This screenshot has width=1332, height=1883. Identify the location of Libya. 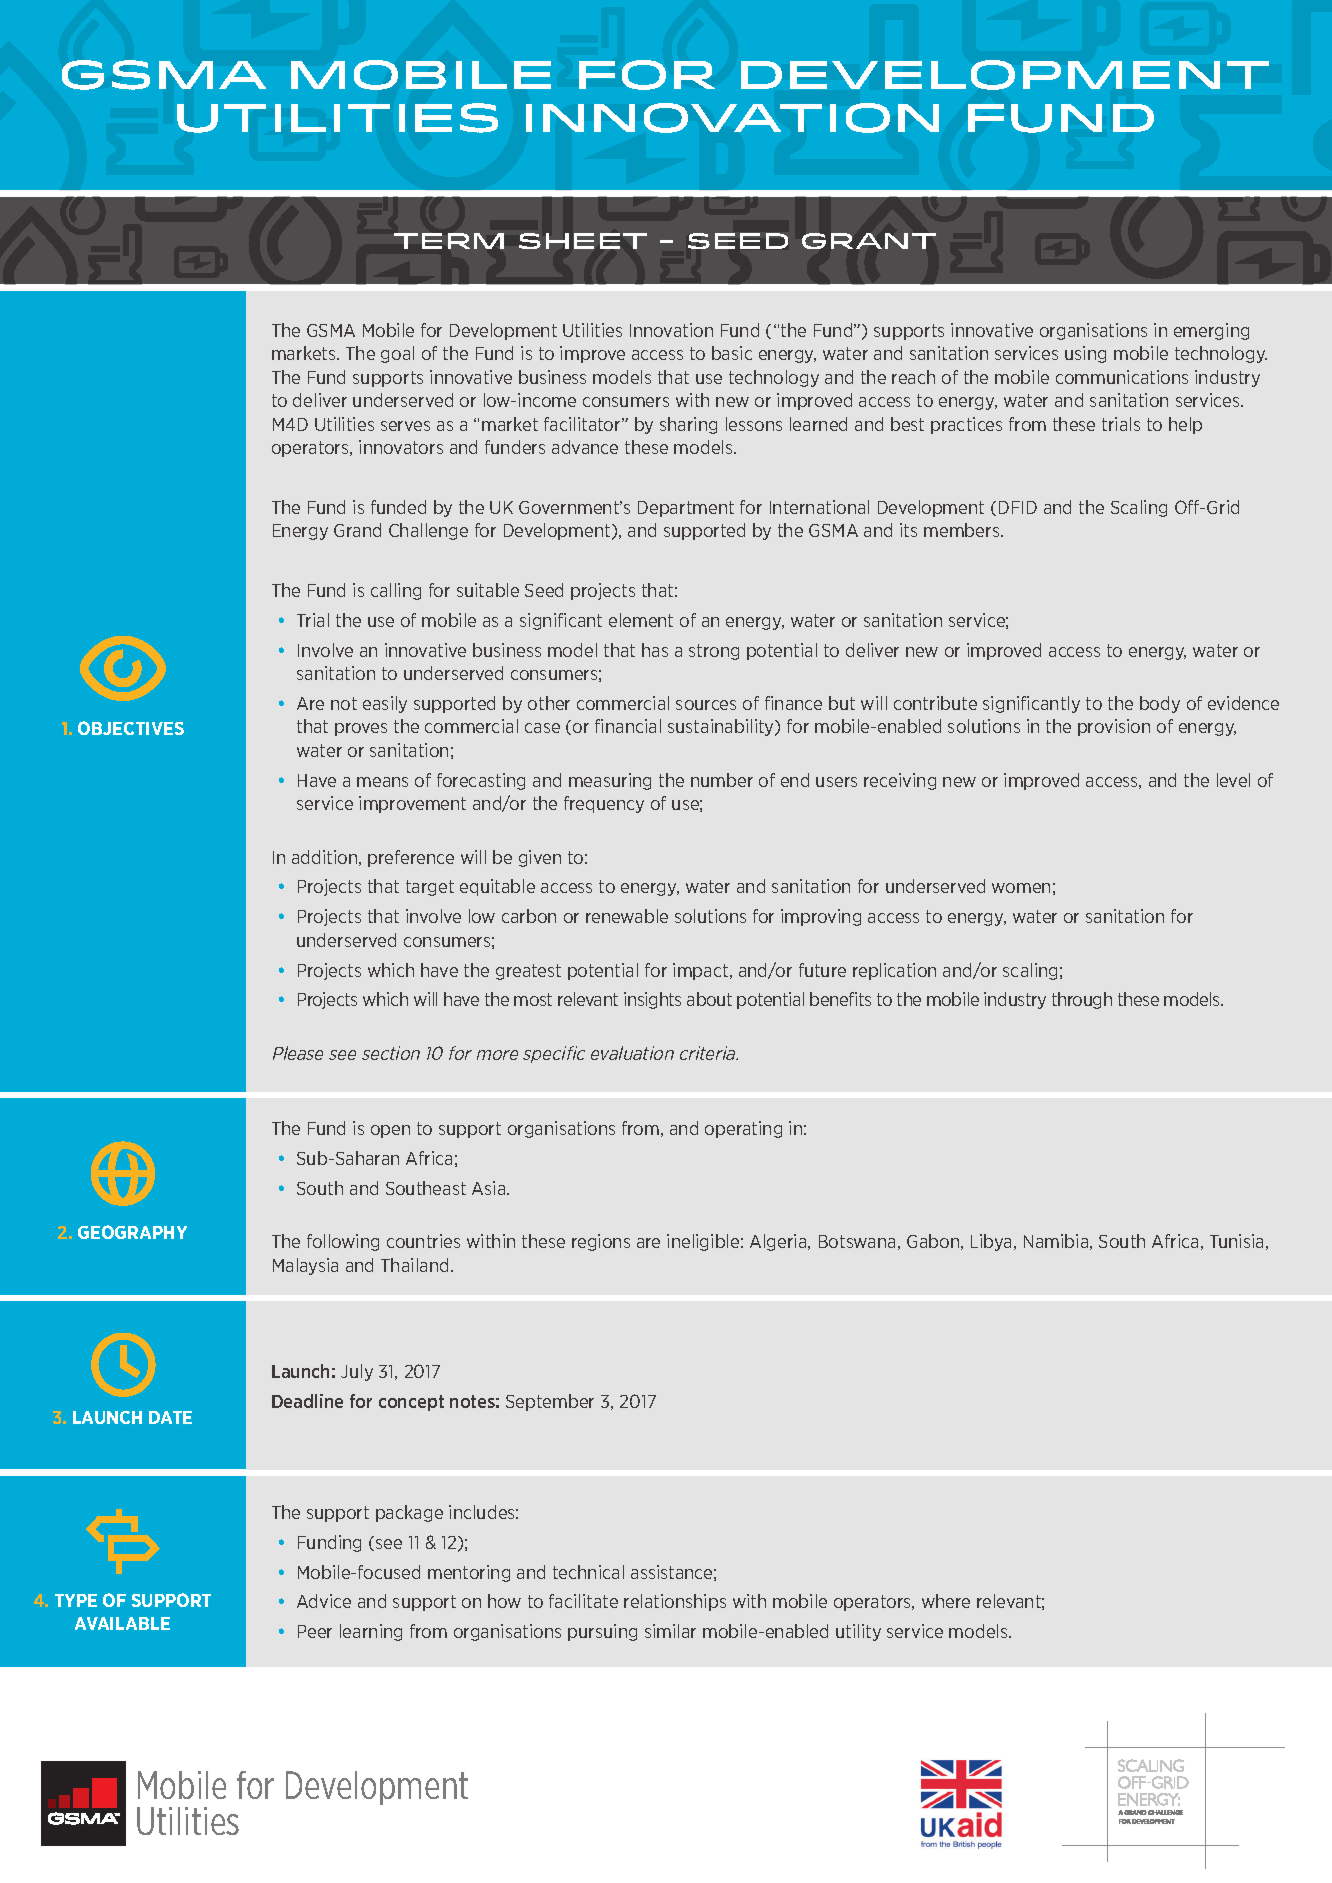
(991, 1242).
